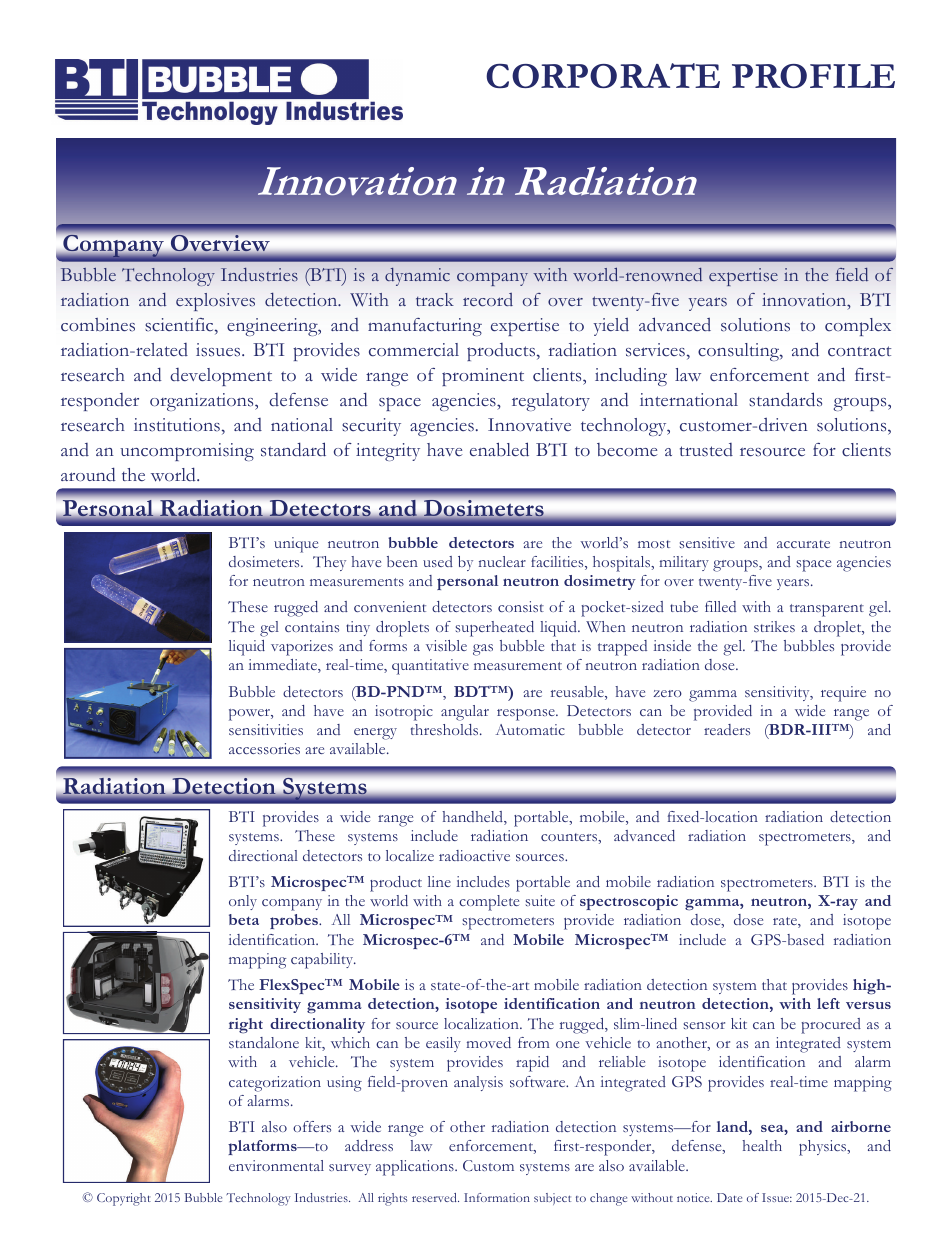  Describe the element at coordinates (221, 377) in the document. I see `development` at that location.
